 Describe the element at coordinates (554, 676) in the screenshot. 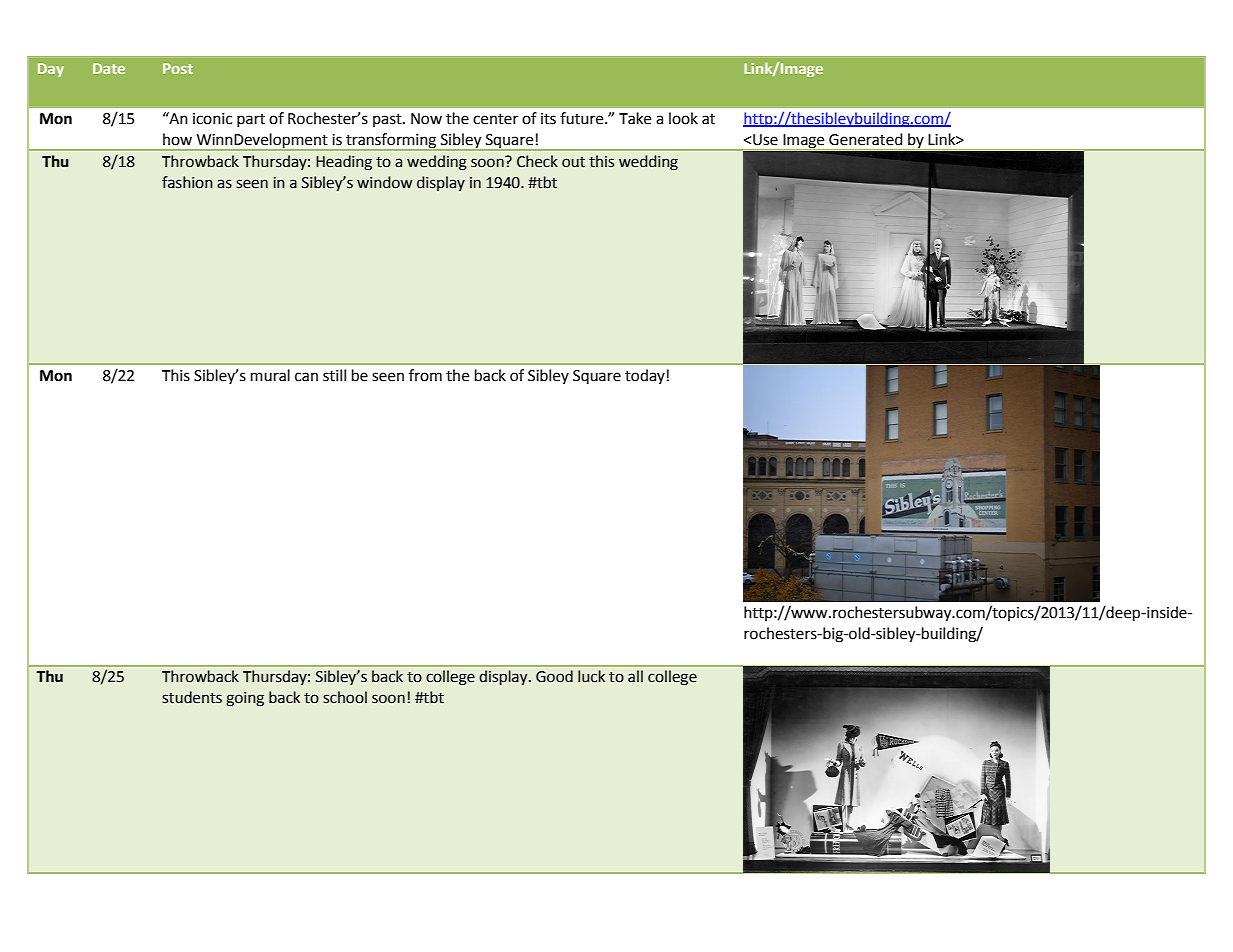

I see `Good` at that location.
